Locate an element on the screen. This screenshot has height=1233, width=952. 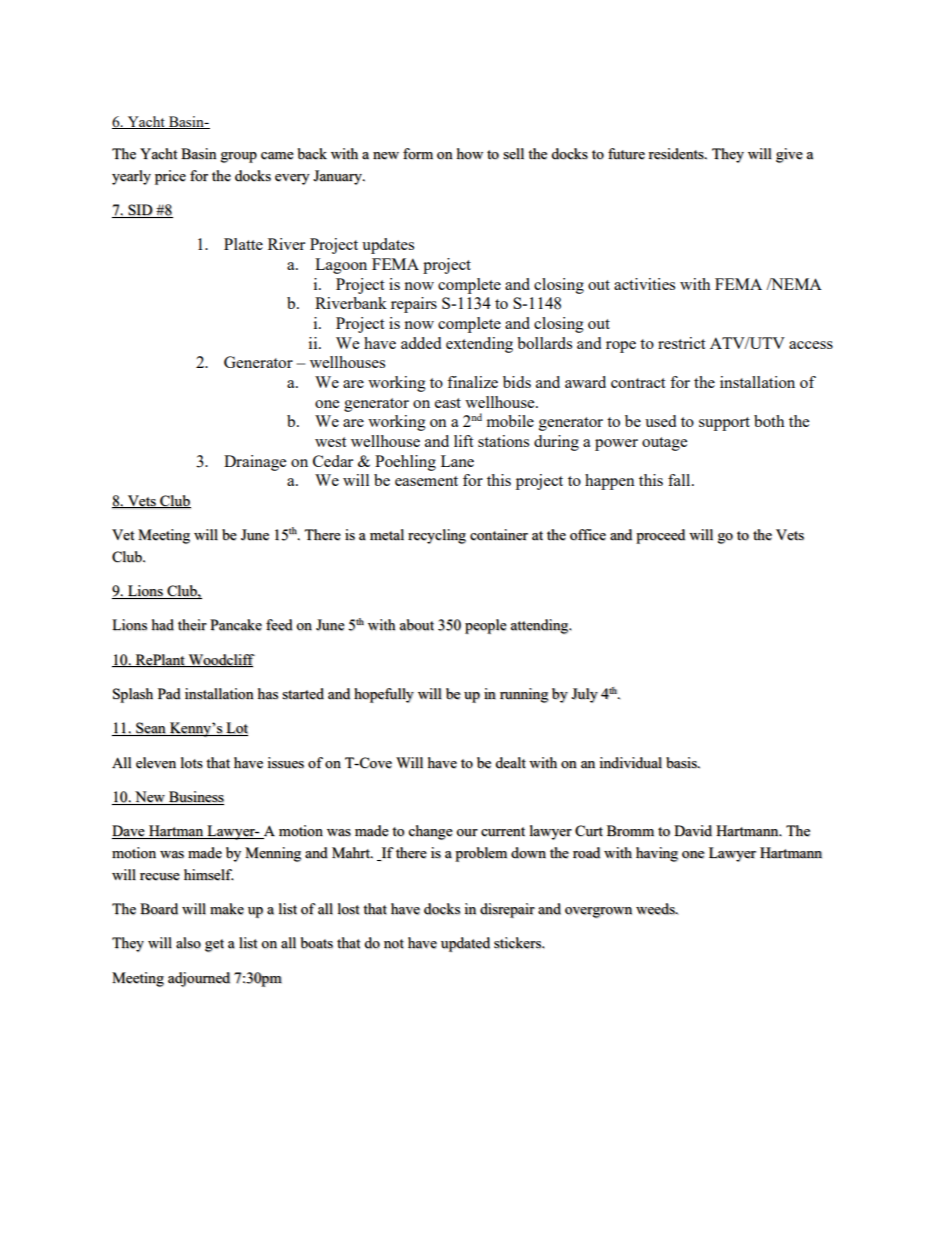
price is located at coordinates (170, 177).
